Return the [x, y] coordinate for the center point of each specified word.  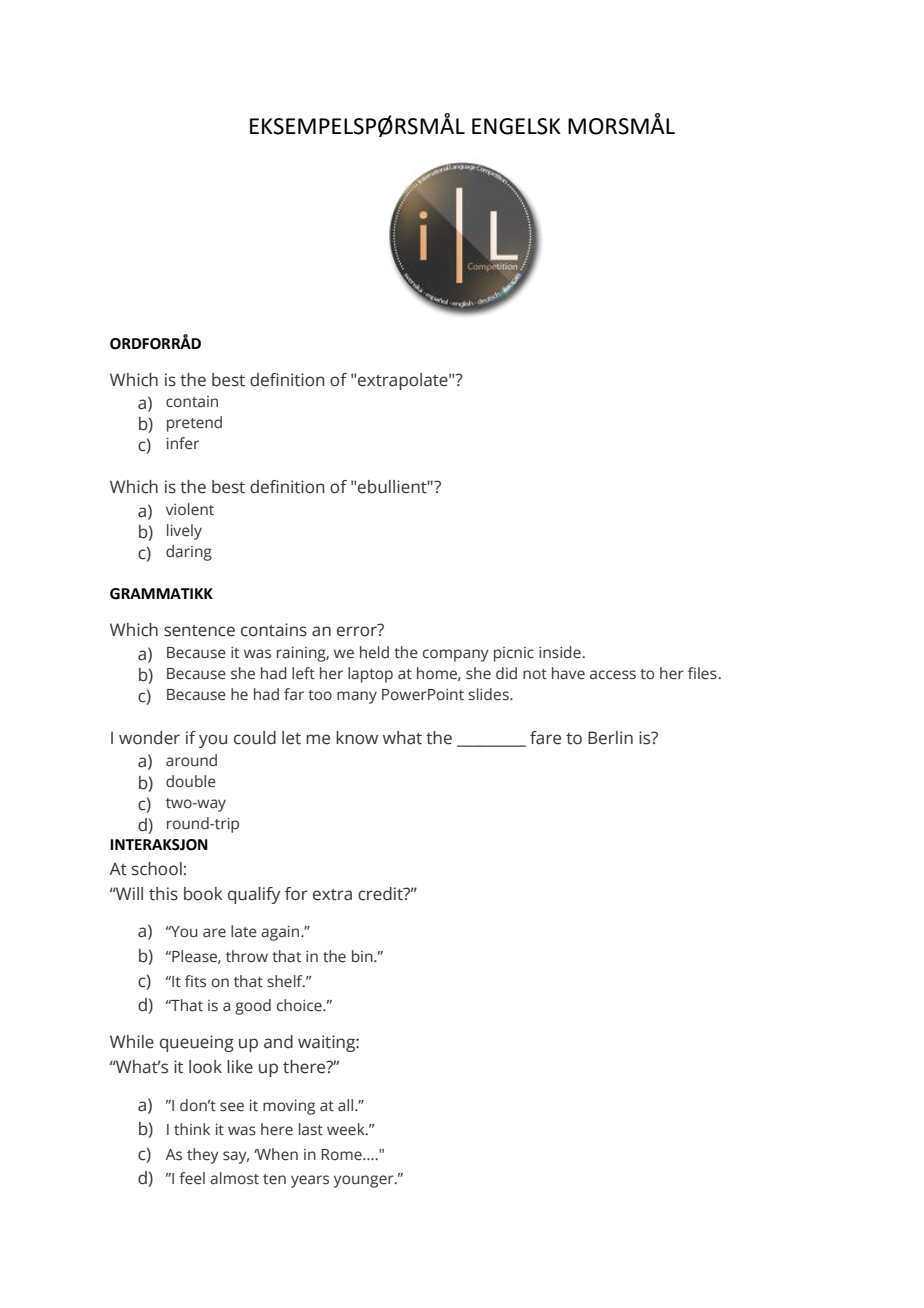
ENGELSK [516, 126]
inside [560, 652]
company [456, 655]
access [613, 675]
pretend [194, 424]
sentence [199, 631]
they [203, 1156]
